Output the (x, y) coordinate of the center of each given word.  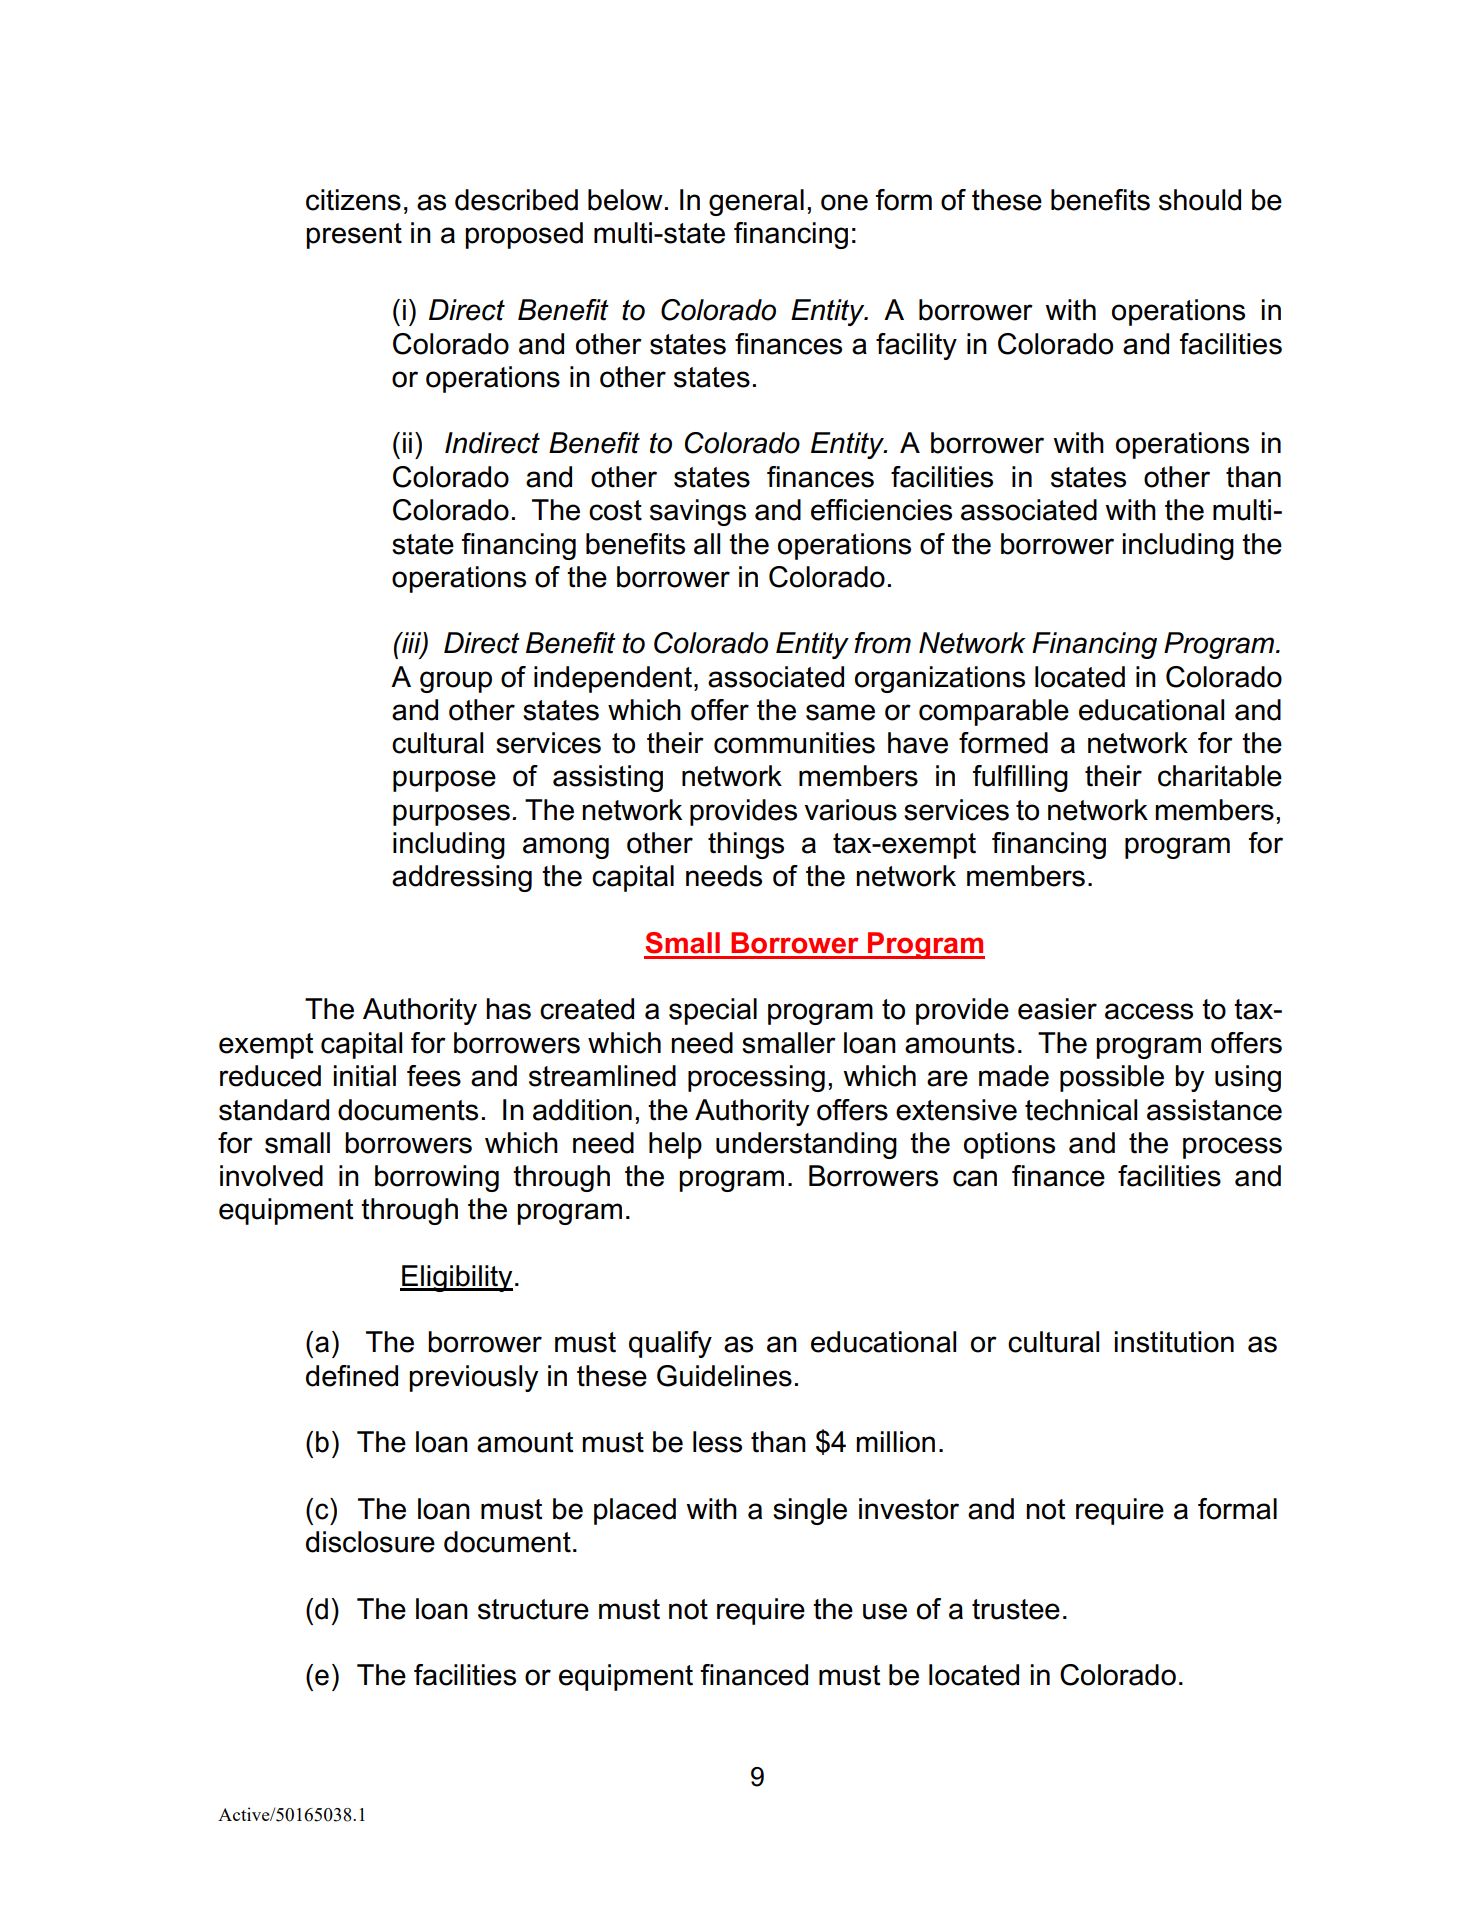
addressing (462, 878)
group (456, 682)
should (1200, 200)
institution (1174, 1342)
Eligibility (456, 1278)
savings (698, 512)
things (746, 845)
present (354, 236)
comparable (994, 712)
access (1149, 1011)
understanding (806, 1145)
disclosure (370, 1542)
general (756, 202)
